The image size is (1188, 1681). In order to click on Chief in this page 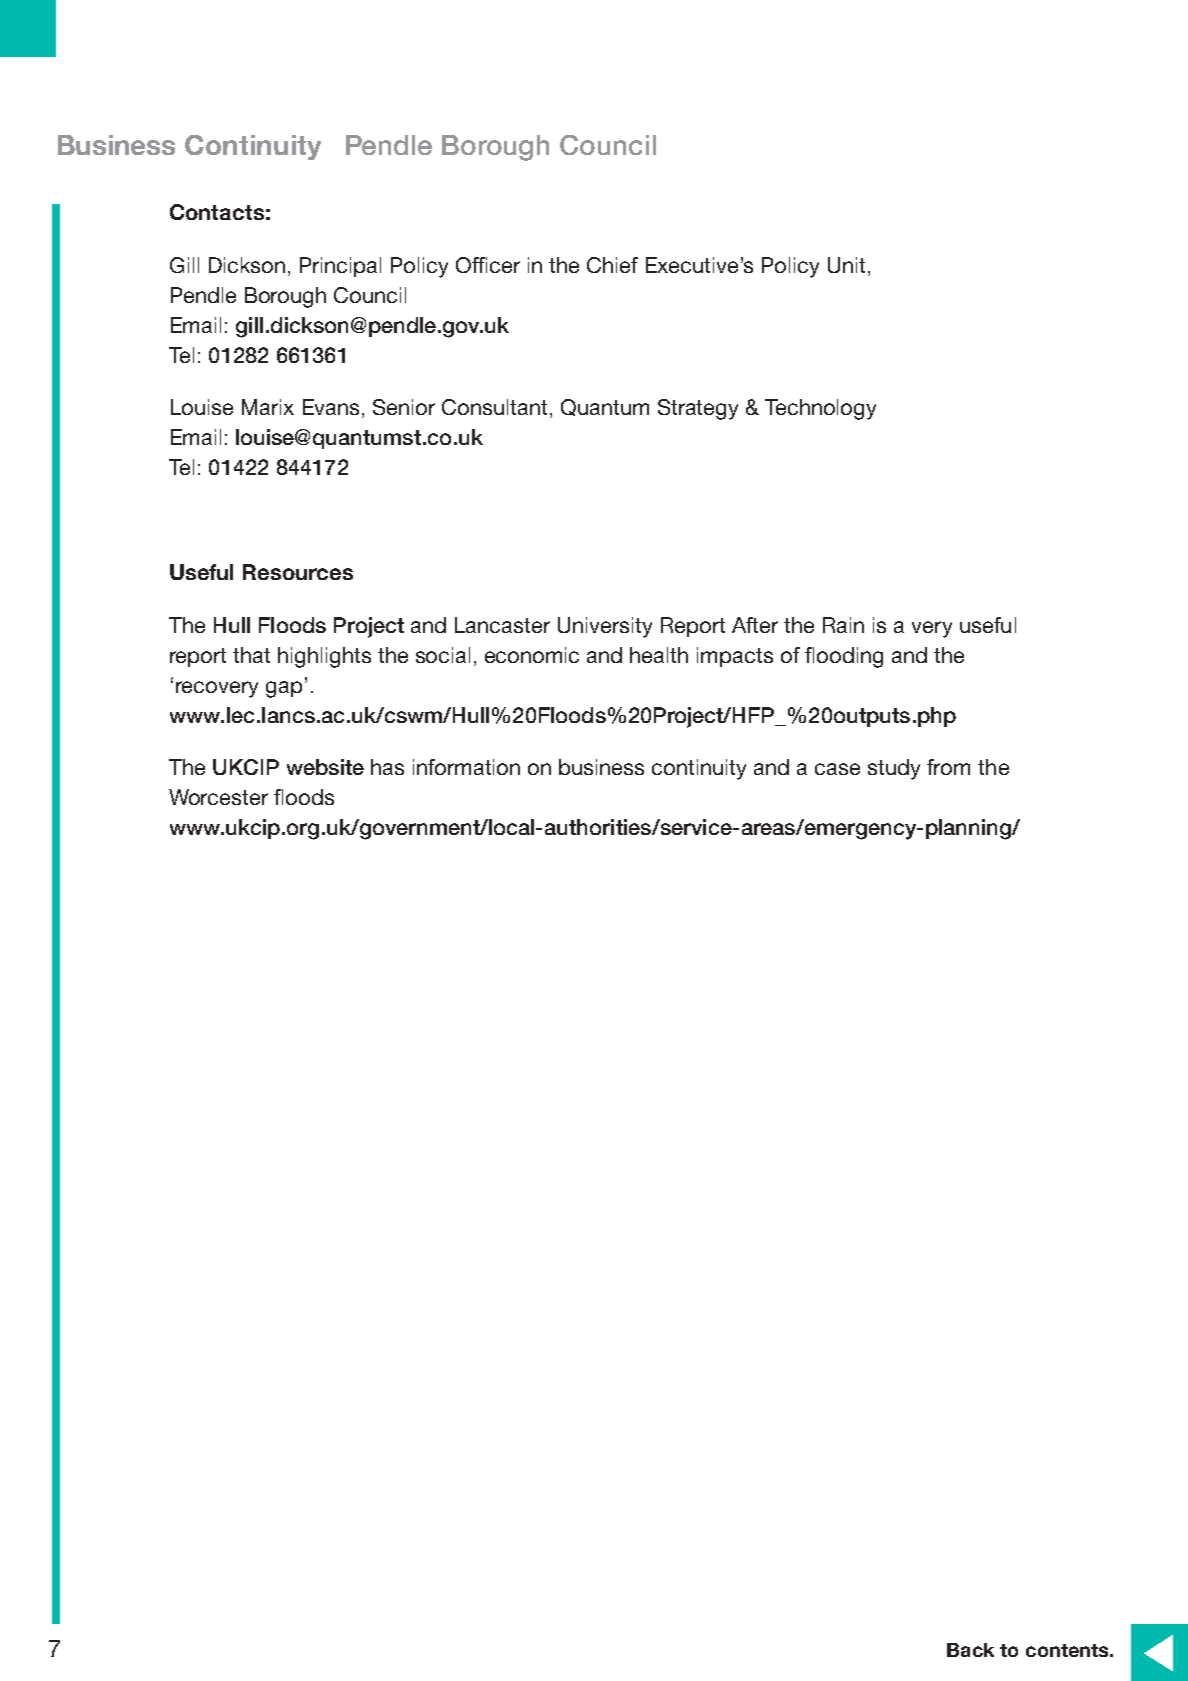, I will do `click(612, 265)`.
